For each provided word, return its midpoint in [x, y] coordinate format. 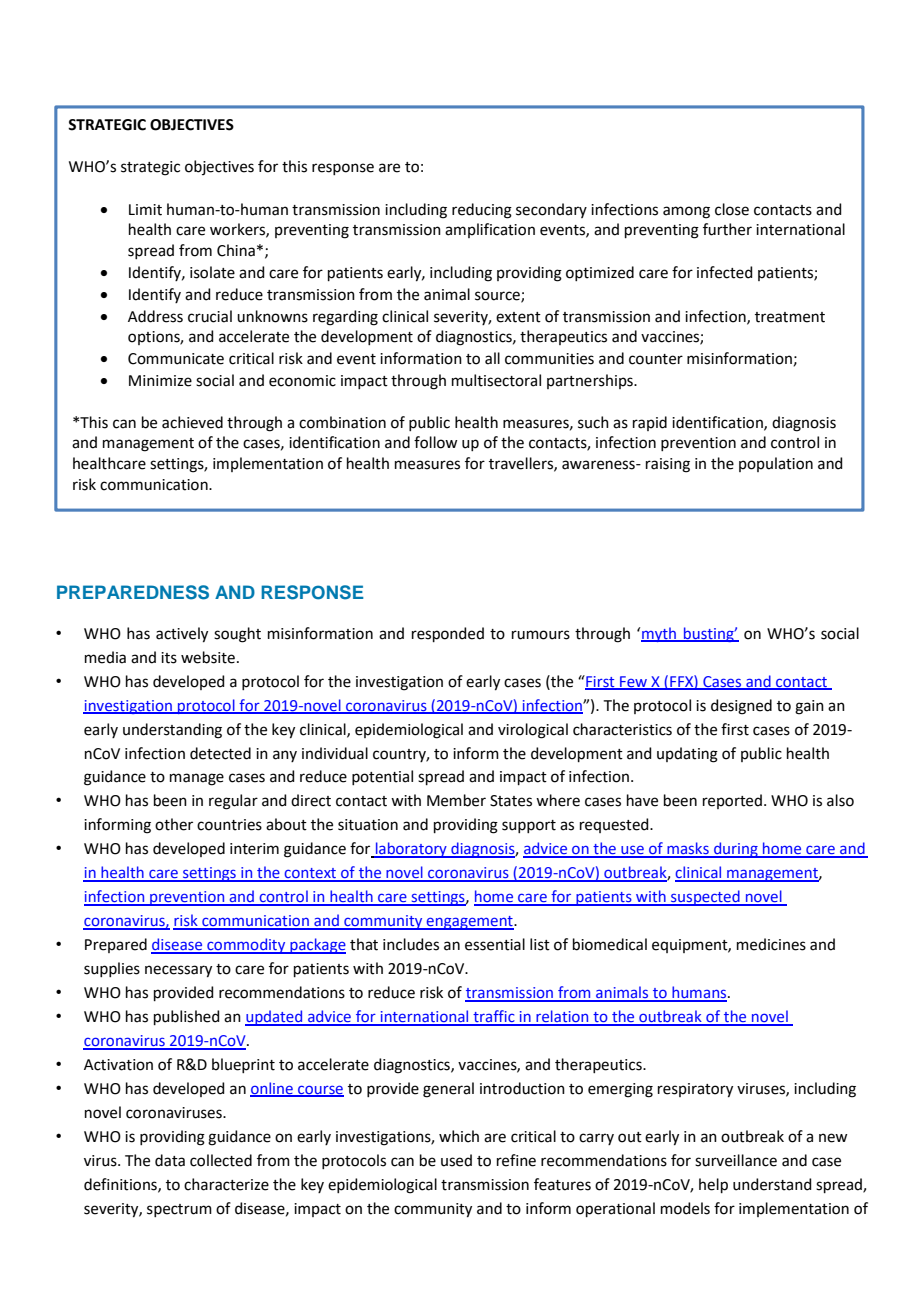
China [236, 250]
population [776, 464]
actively [182, 635]
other [174, 824]
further [727, 229]
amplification [490, 230]
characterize [226, 1184]
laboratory [411, 850]
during [736, 850]
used [456, 1160]
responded [448, 634]
